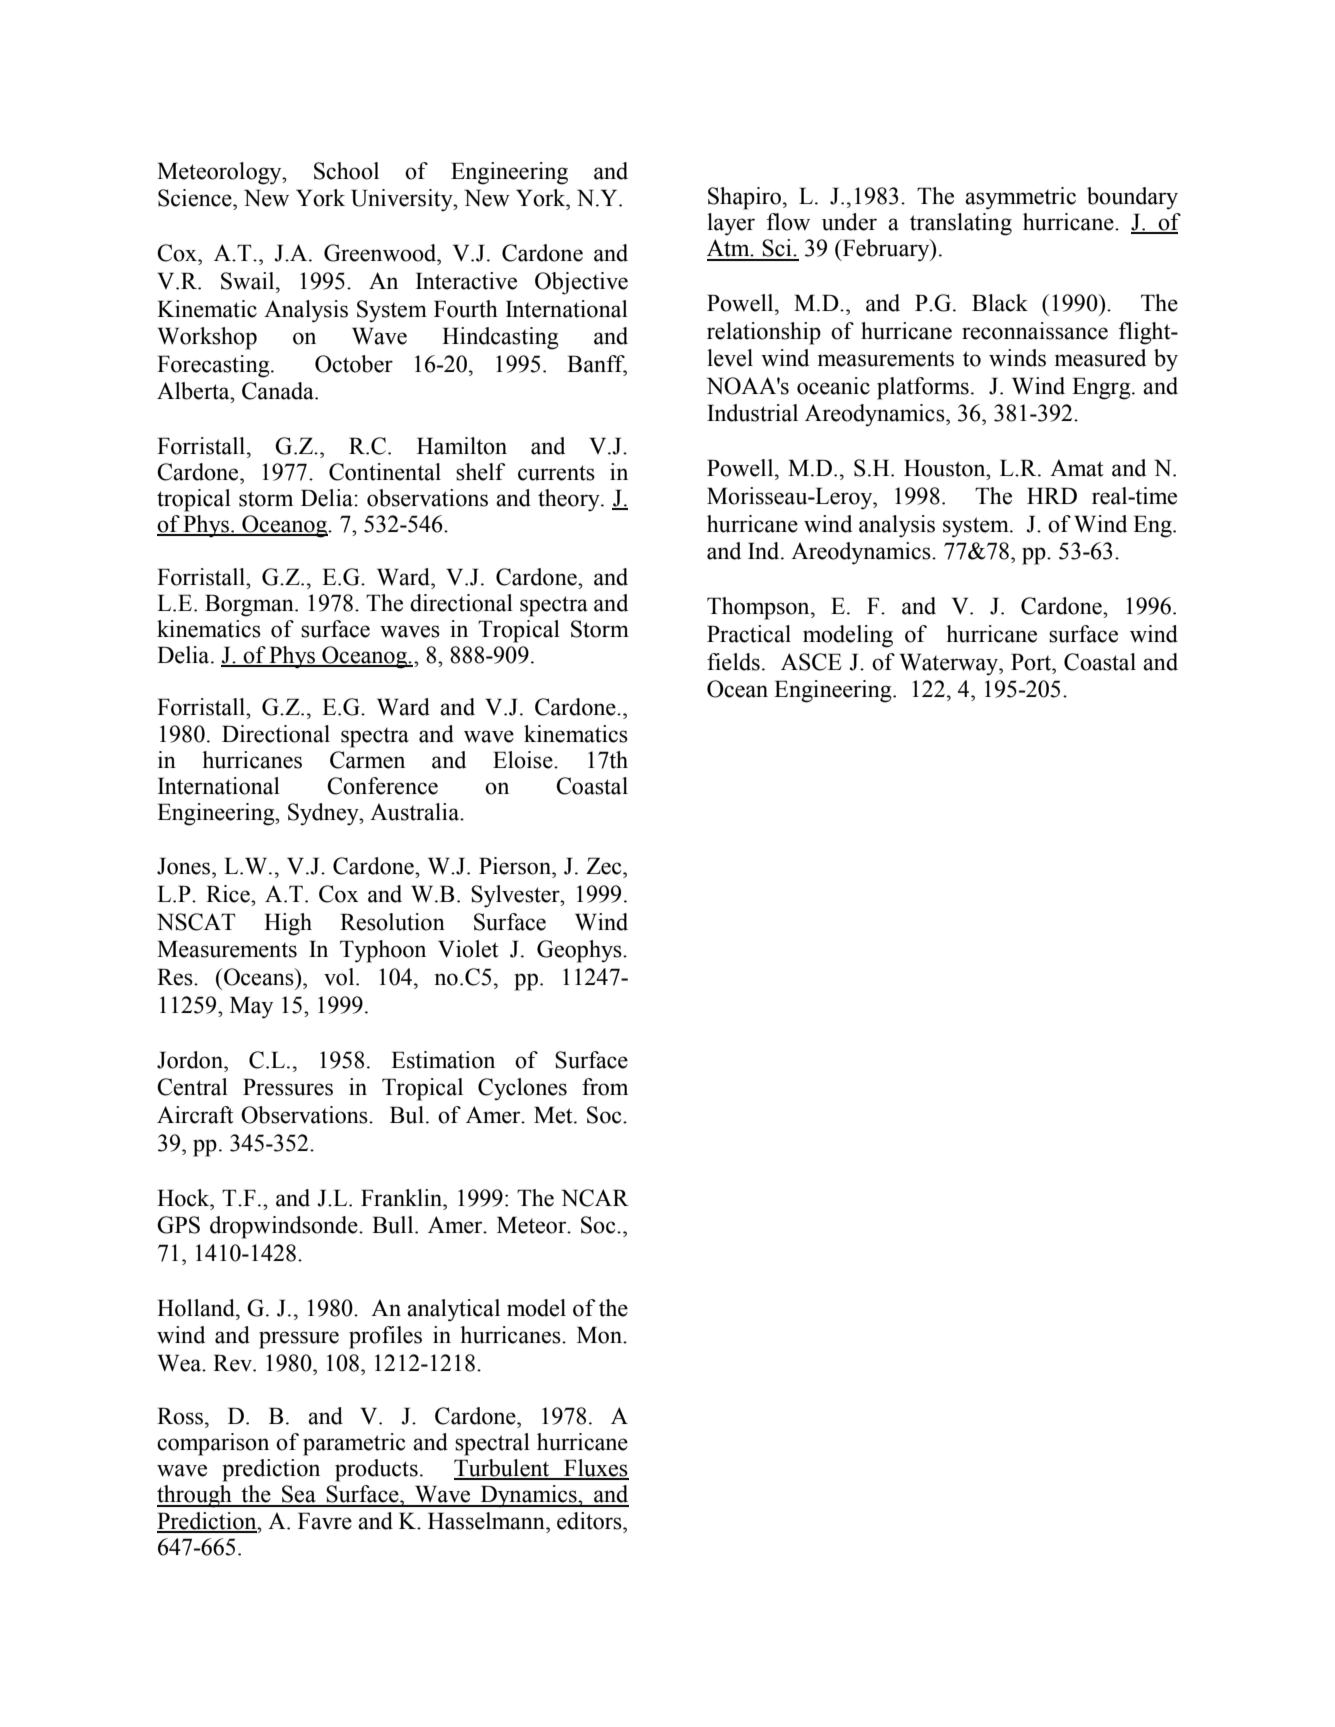 The height and width of the screenshot is (1727, 1335). What do you see at coordinates (605, 866) in the screenshot?
I see `Zec` at bounding box center [605, 866].
